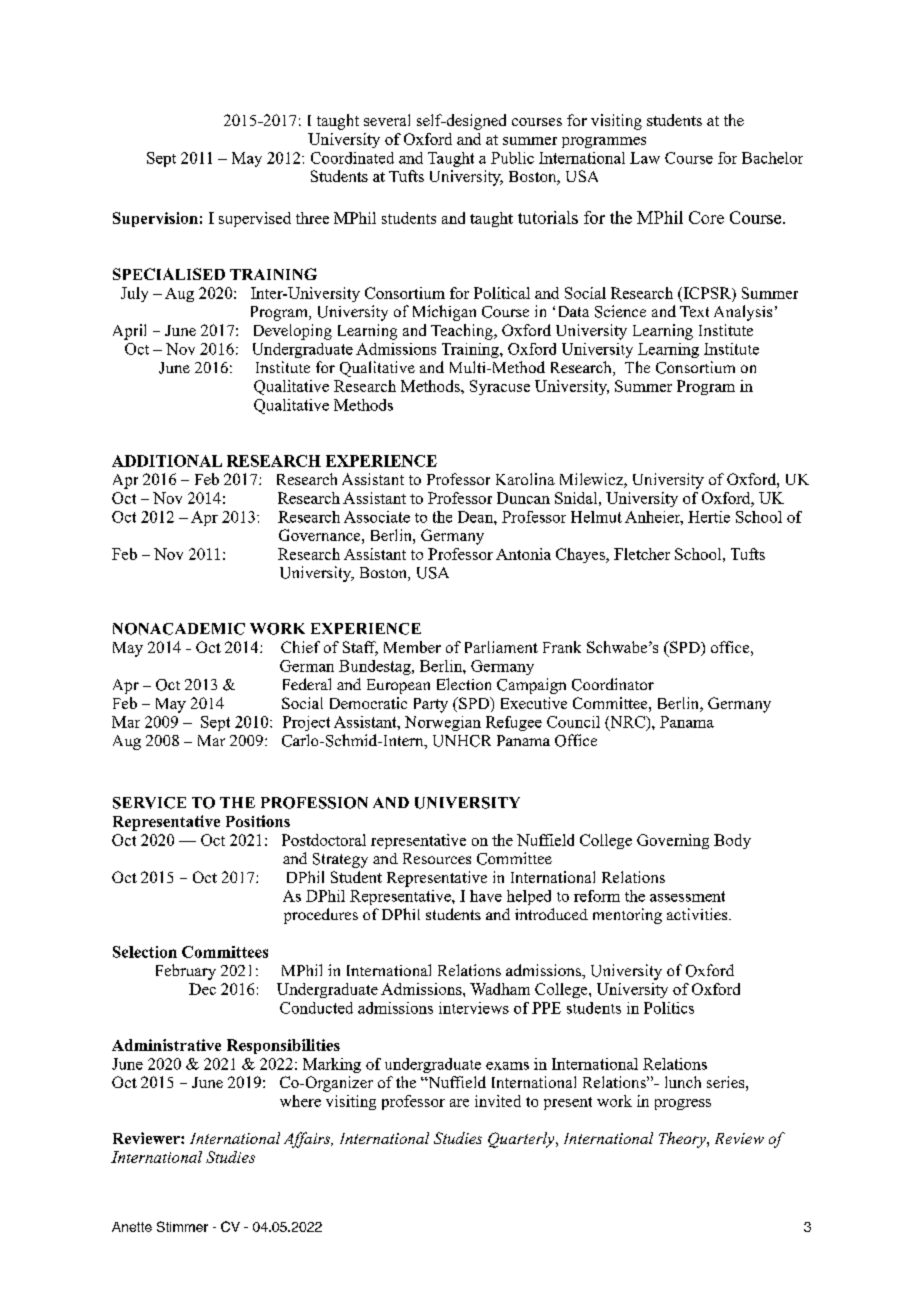  What do you see at coordinates (179, 629) in the screenshot?
I see `NONACADEMIC` at bounding box center [179, 629].
